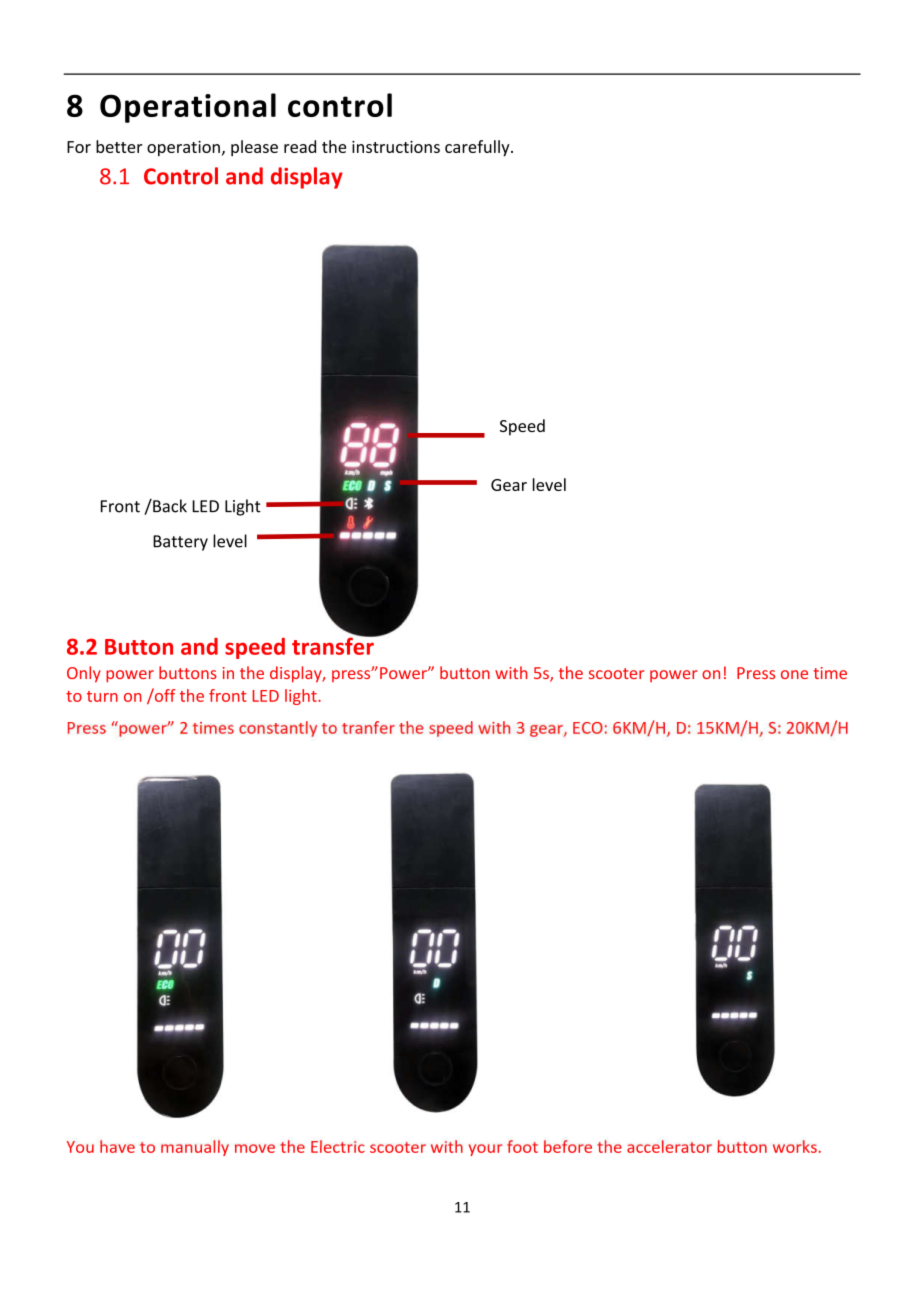 Image resolution: width=924 pixels, height=1308 pixels. What do you see at coordinates (334, 645) in the document?
I see `transfer` at bounding box center [334, 645].
